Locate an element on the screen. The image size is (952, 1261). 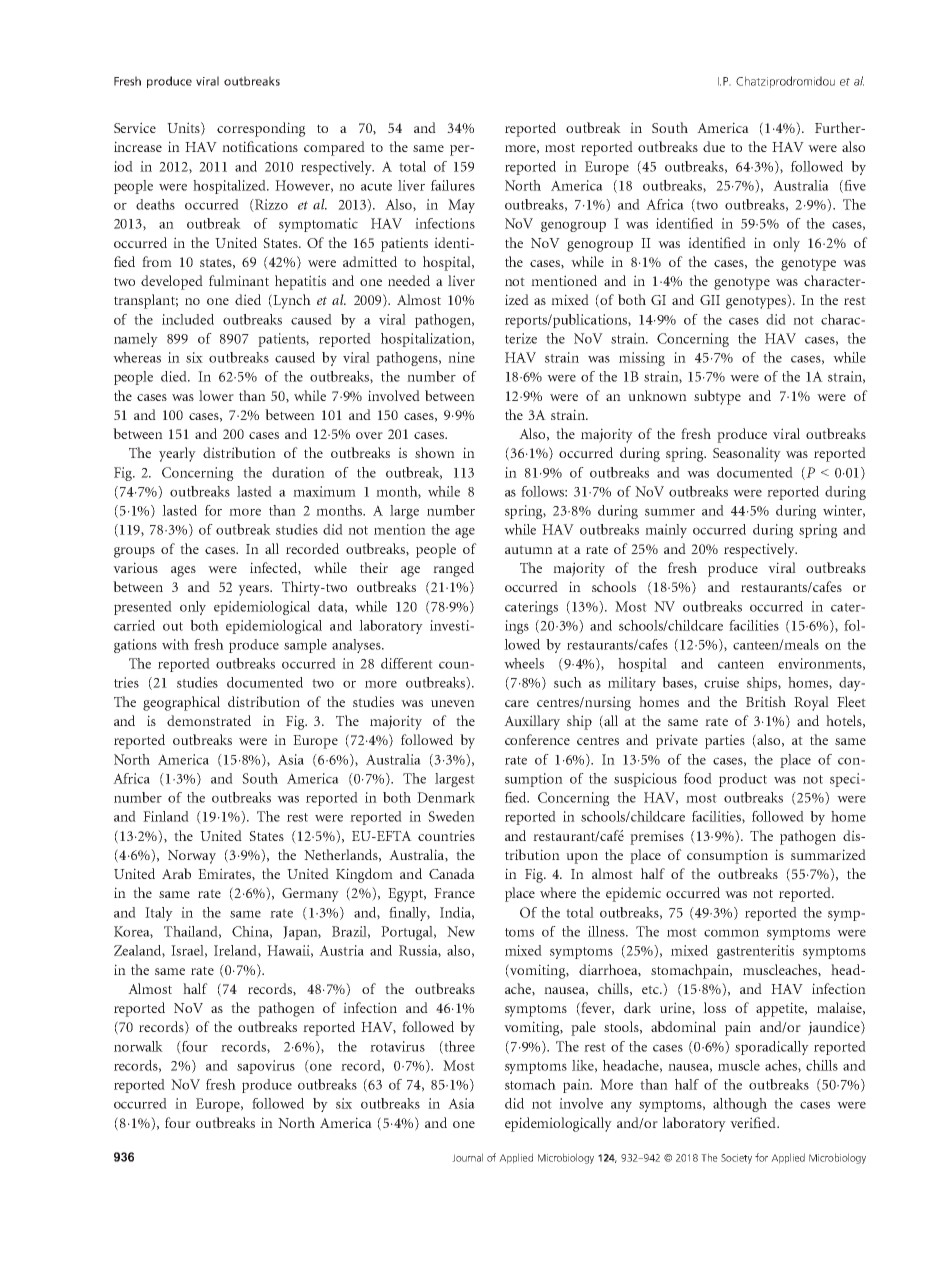
included is located at coordinates (188, 319).
